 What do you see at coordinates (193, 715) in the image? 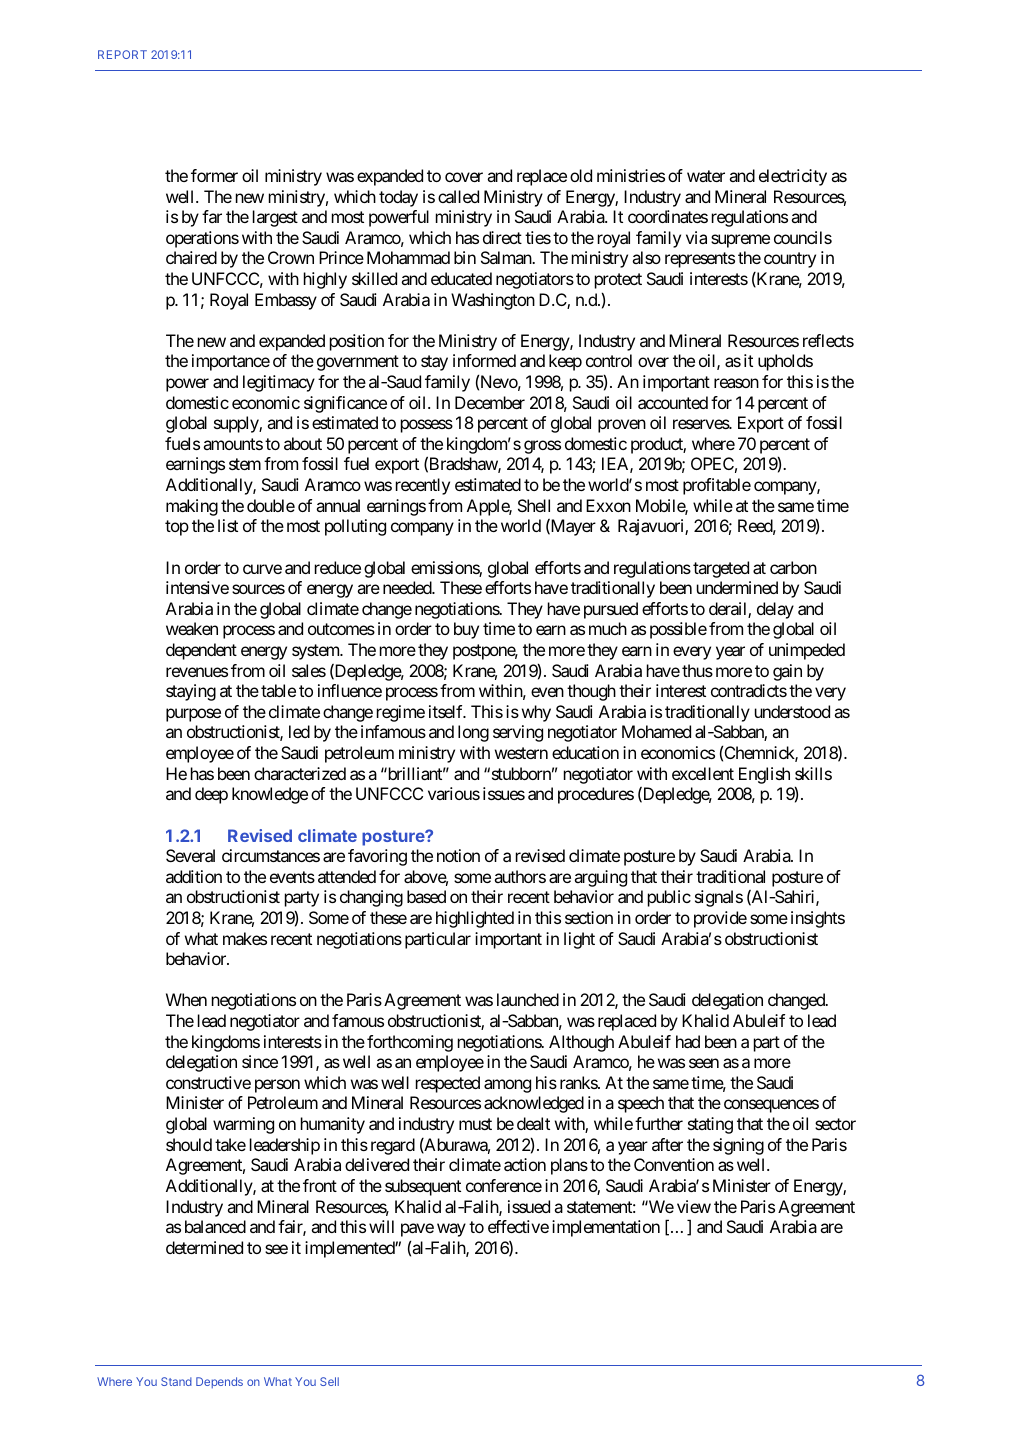
I see `purpose` at bounding box center [193, 715].
